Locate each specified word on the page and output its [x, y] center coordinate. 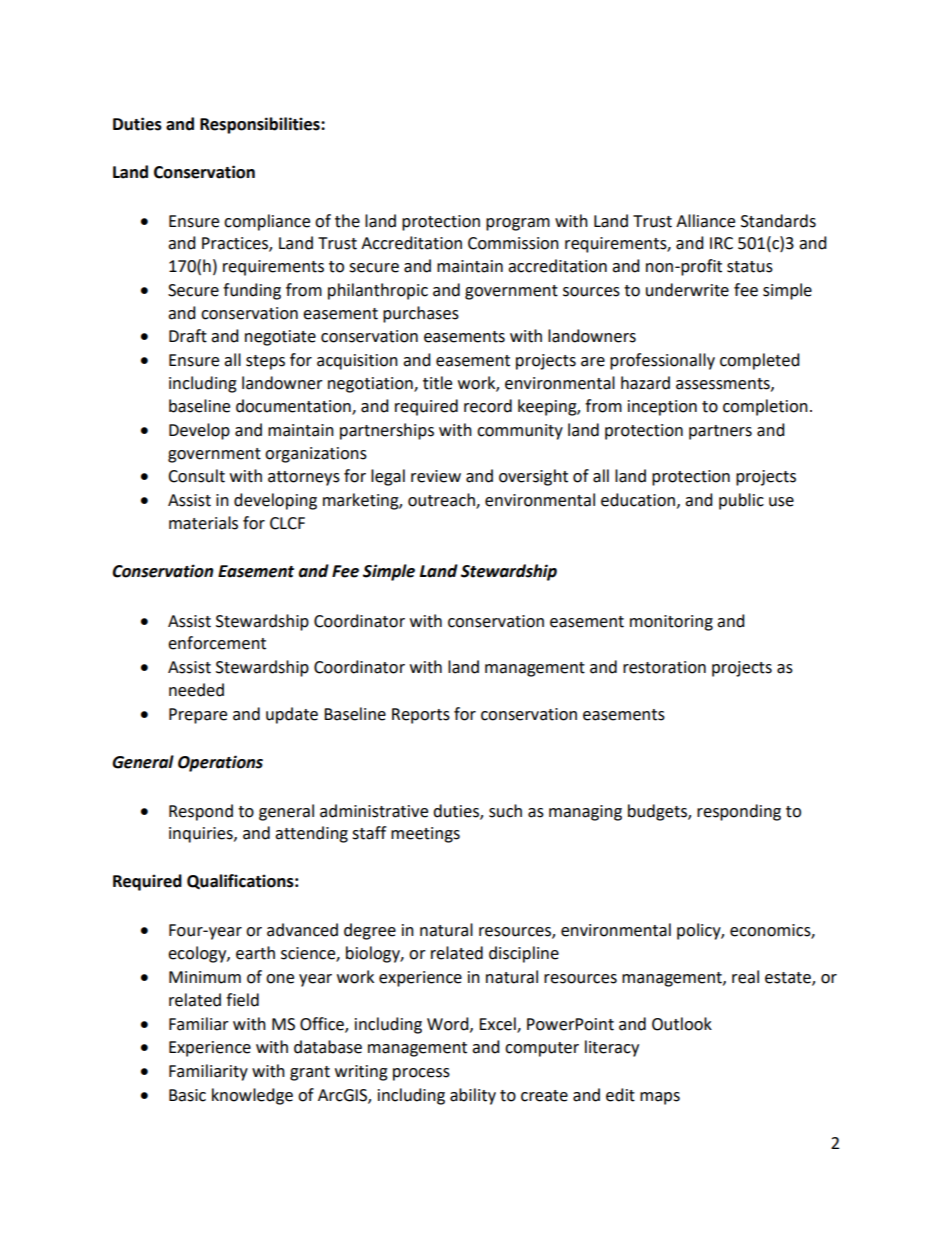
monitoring [671, 623]
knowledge [252, 1096]
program [518, 224]
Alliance [705, 221]
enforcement [217, 643]
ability [473, 1096]
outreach [442, 501]
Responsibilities [261, 125]
